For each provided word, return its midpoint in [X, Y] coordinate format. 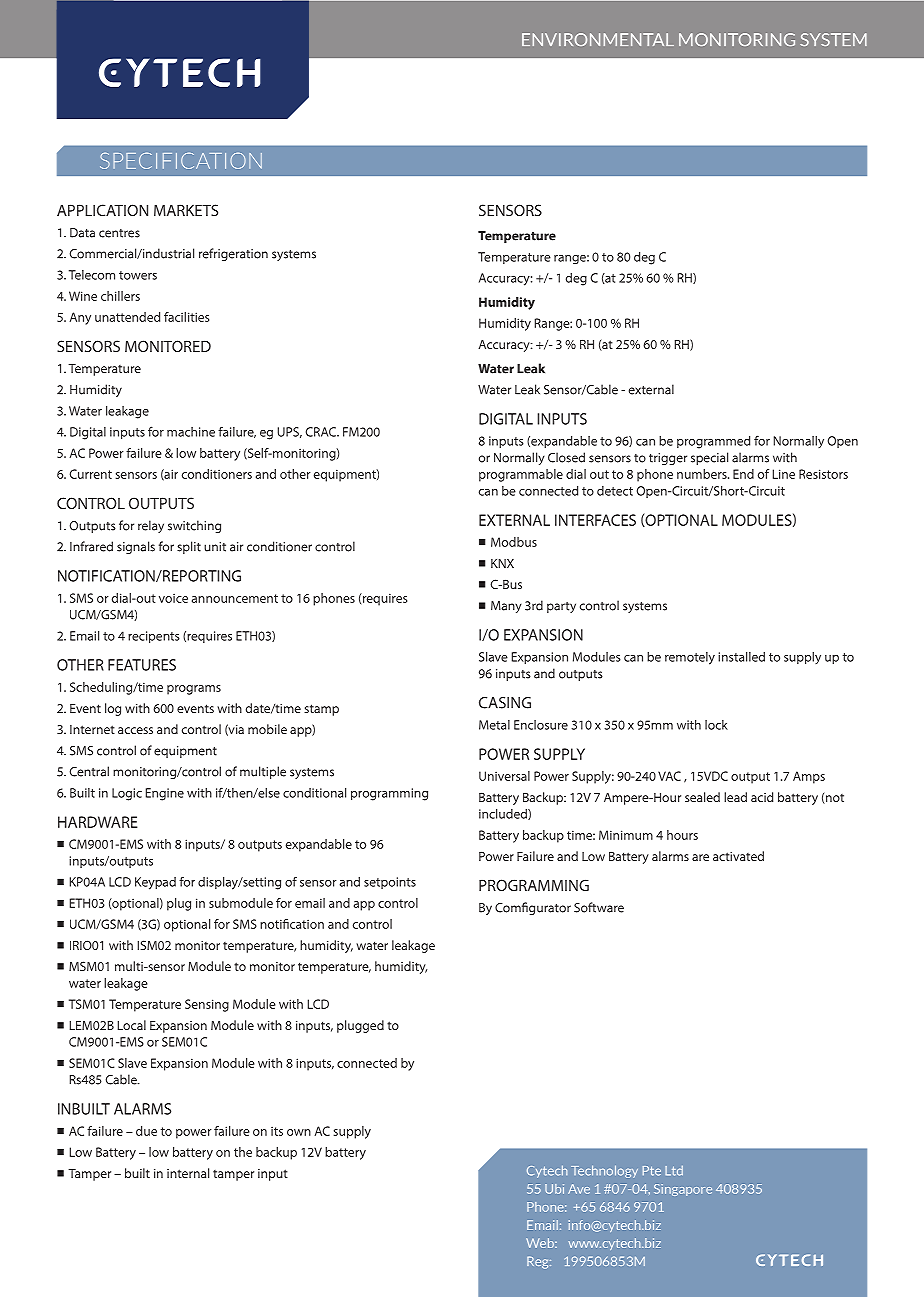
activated [738, 856]
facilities [186, 317]
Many [506, 607]
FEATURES [142, 665]
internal [188, 1173]
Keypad [155, 883]
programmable [521, 475]
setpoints [390, 883]
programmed [713, 442]
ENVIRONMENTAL [598, 39]
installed [741, 657]
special [709, 458]
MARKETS [186, 210]
